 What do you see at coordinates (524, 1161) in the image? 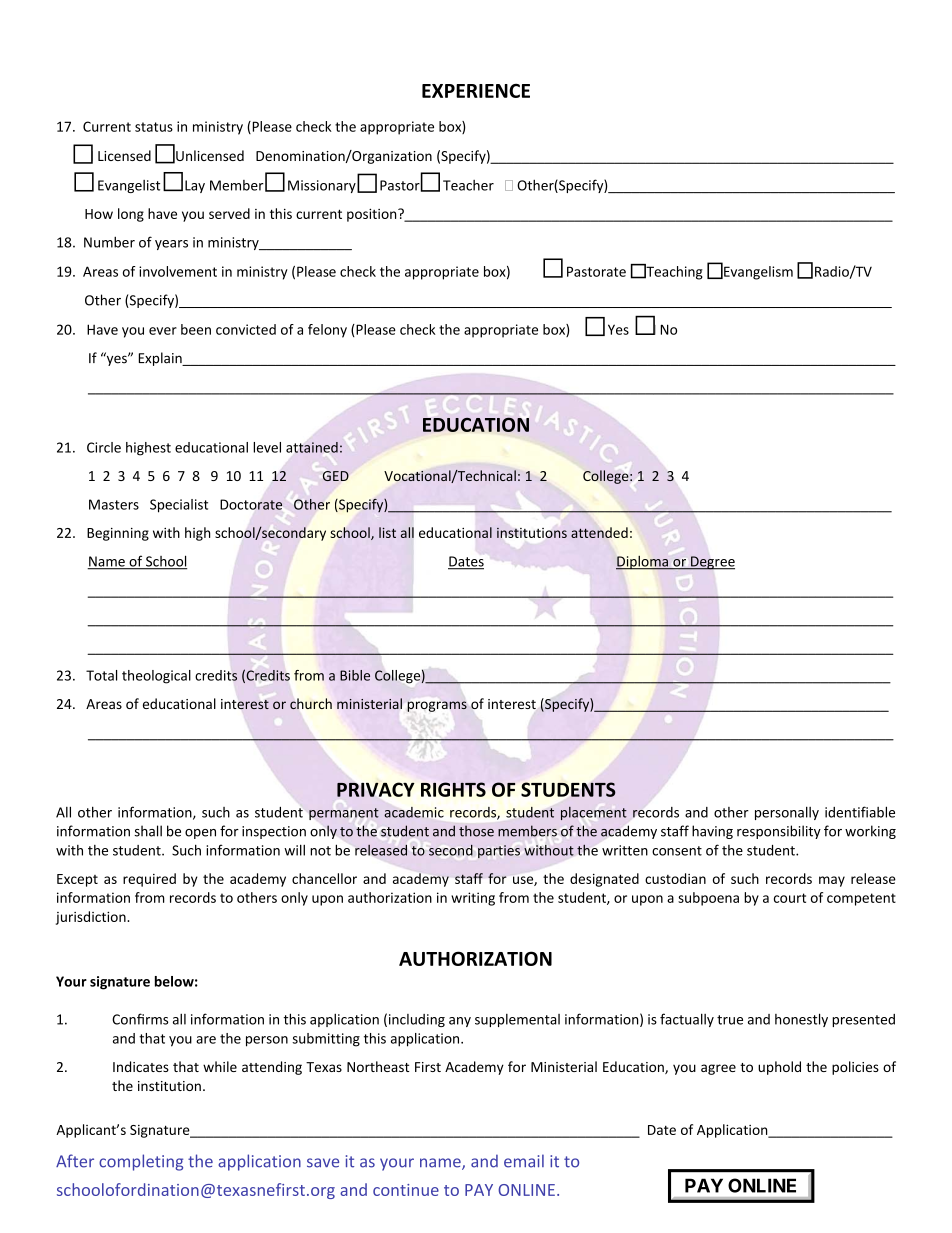
I see `email` at bounding box center [524, 1161].
